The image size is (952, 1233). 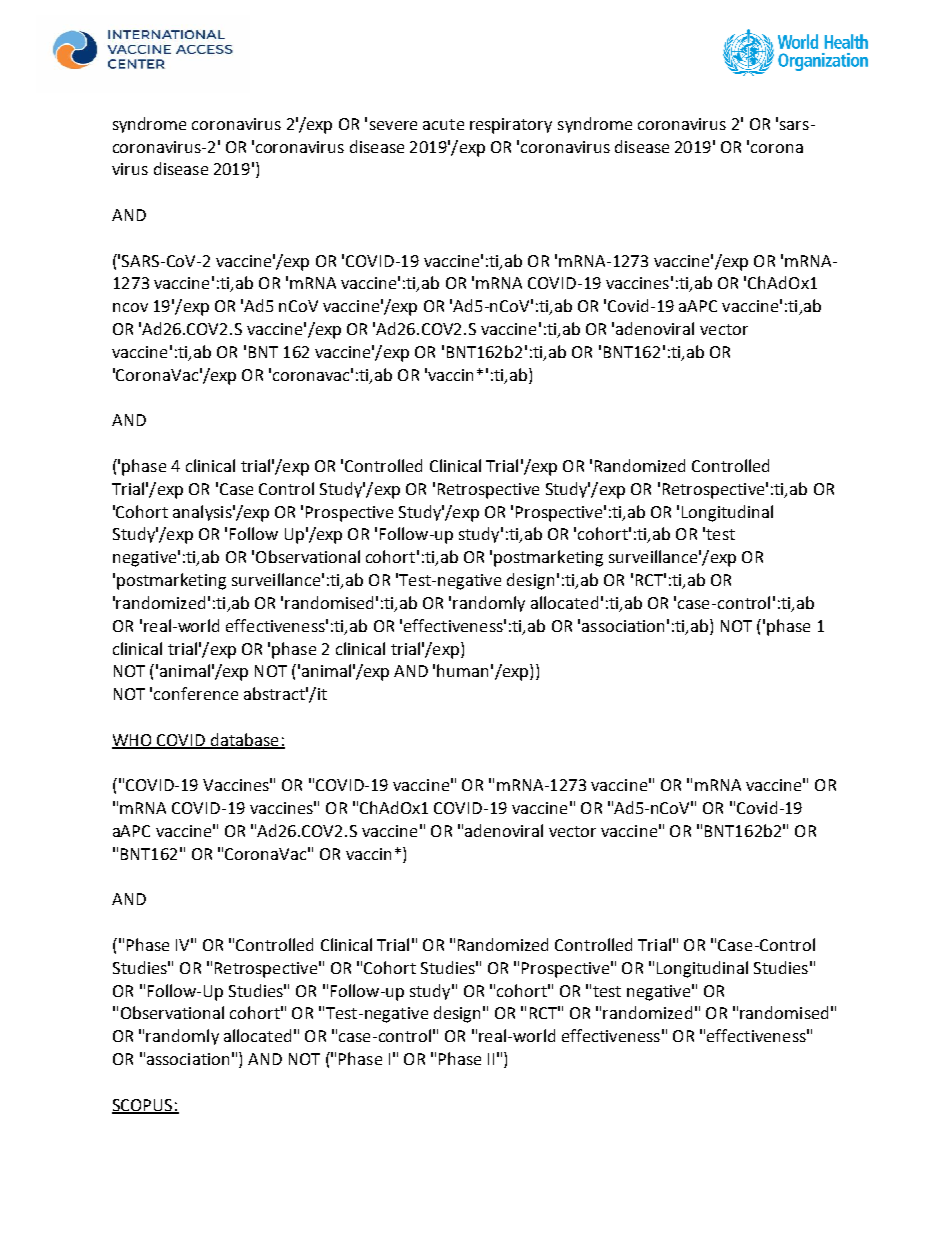 What do you see at coordinates (443, 124) in the screenshot?
I see `acute` at bounding box center [443, 124].
